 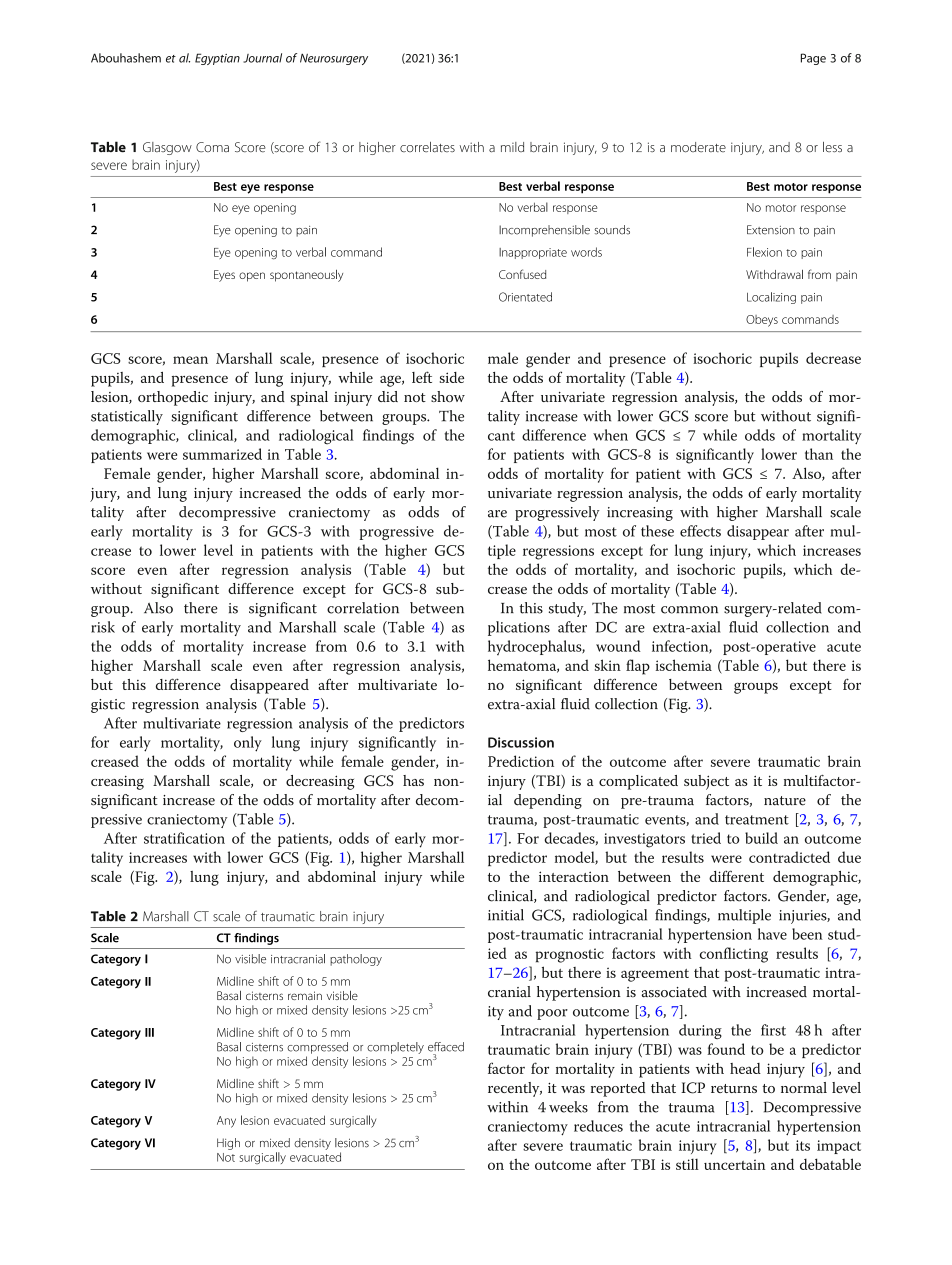 What do you see at coordinates (103, 627) in the screenshot?
I see `risk` at bounding box center [103, 627].
